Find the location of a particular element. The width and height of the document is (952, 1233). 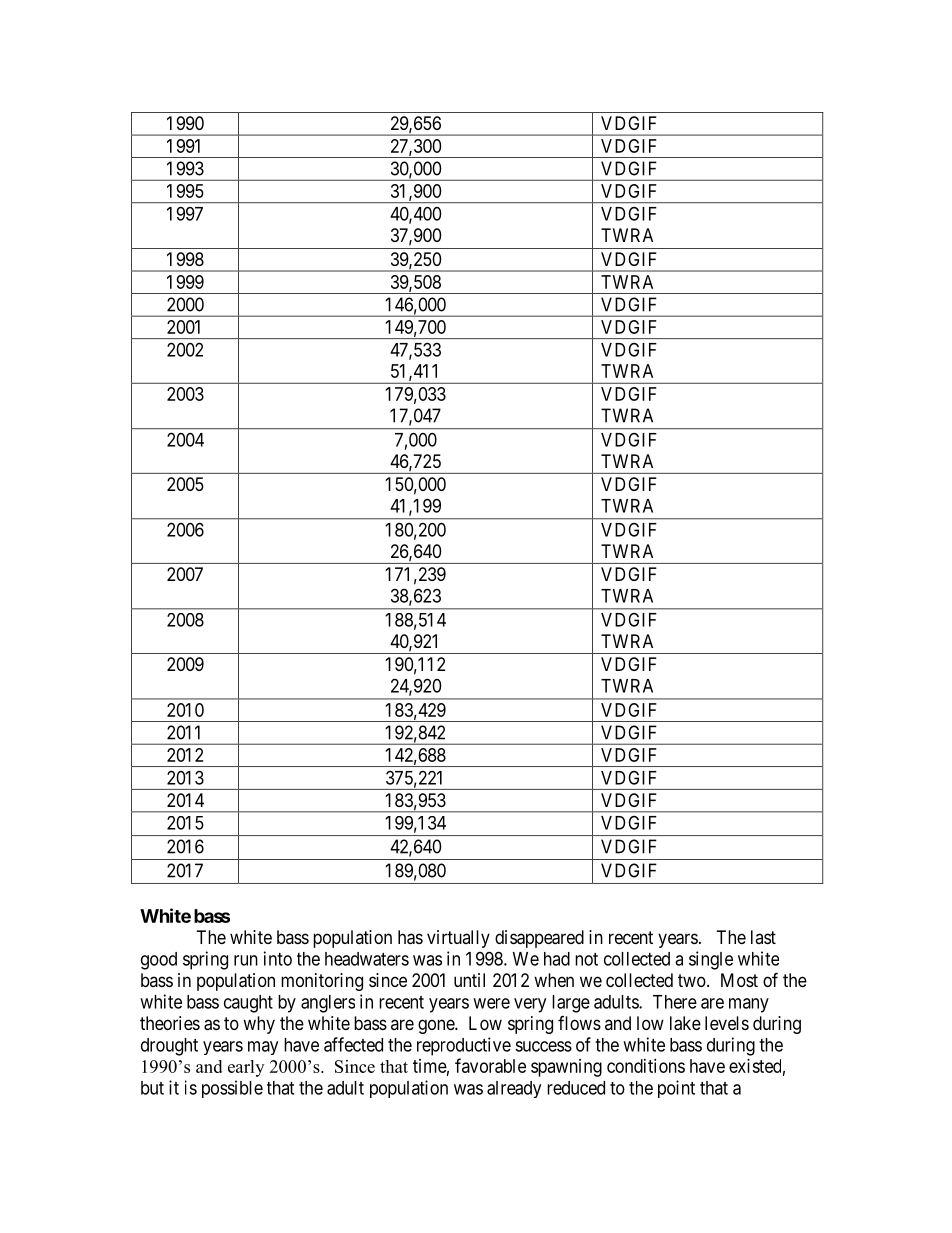

virtually is located at coordinates (458, 939).
